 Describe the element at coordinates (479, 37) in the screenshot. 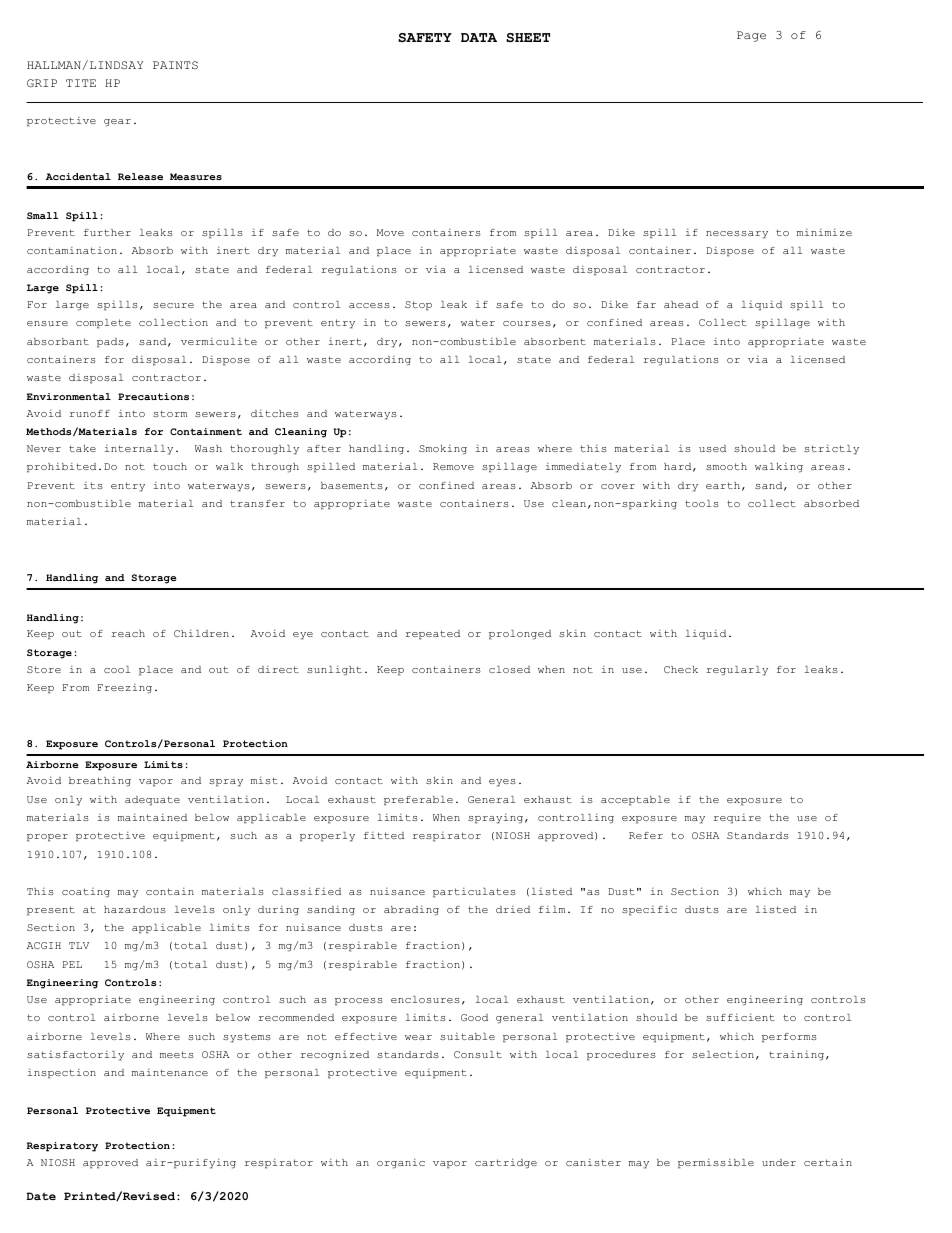

I see `DATA` at that location.
